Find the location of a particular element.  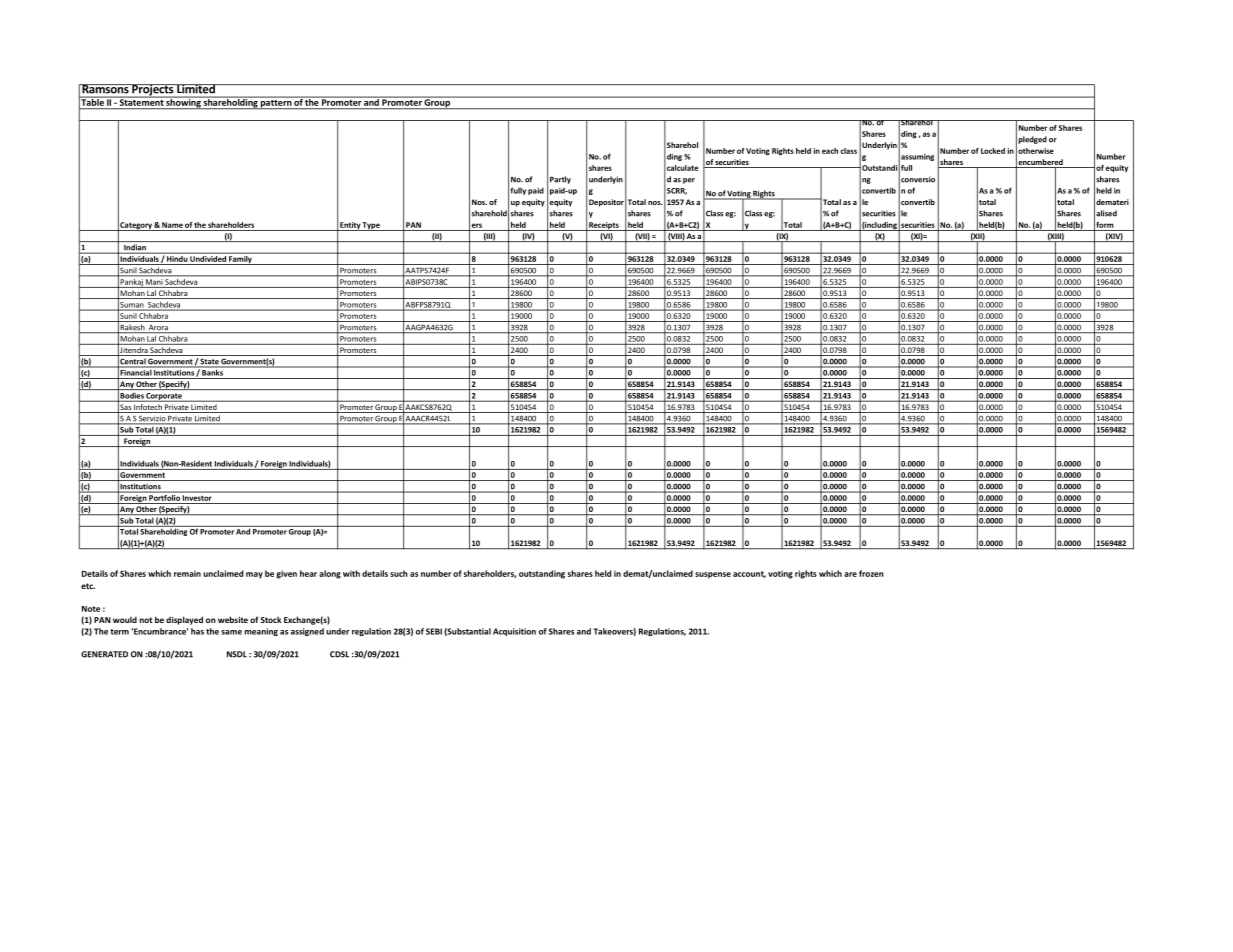

per is located at coordinates (689, 181).
